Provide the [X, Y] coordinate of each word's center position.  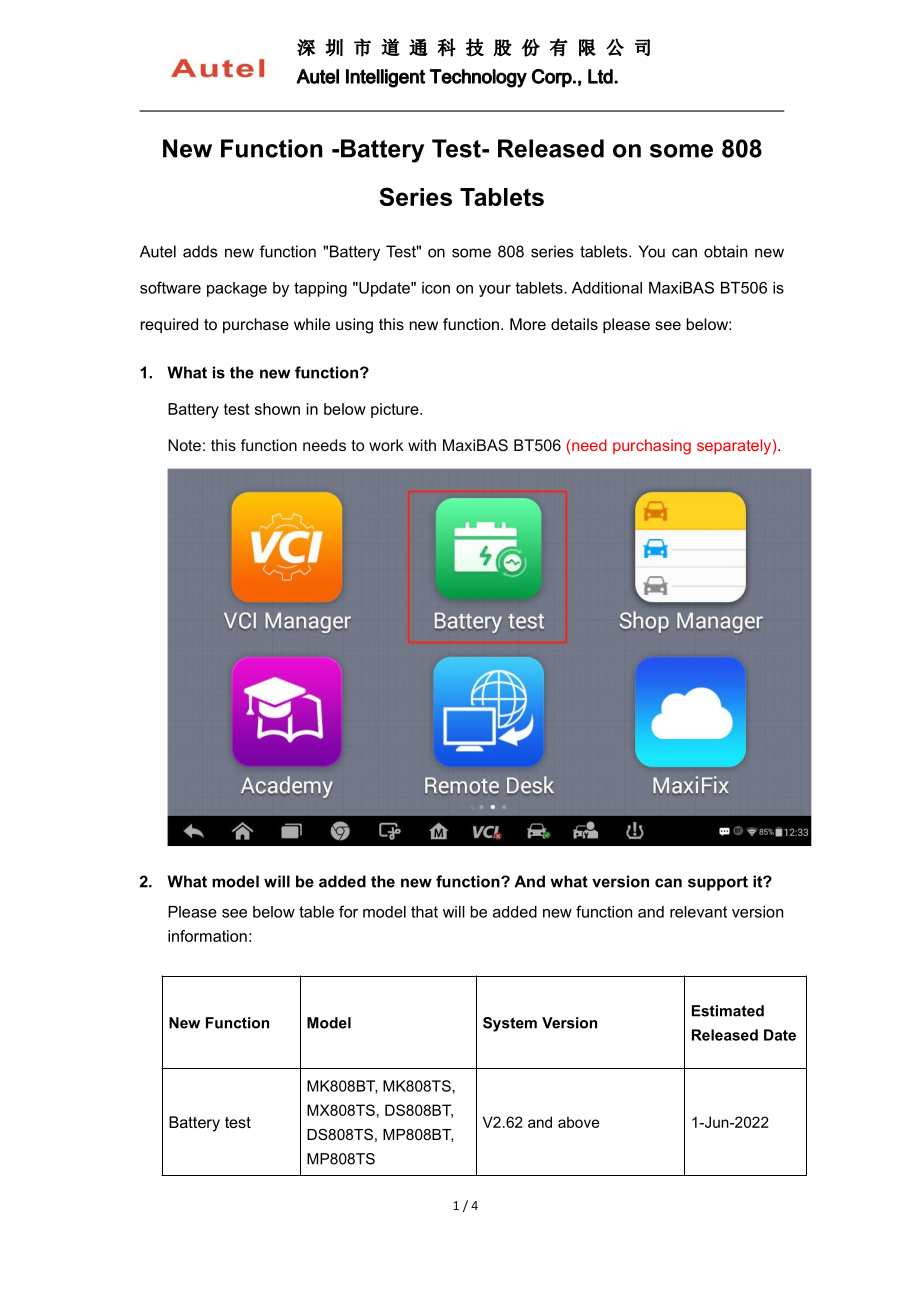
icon [436, 288]
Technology [478, 78]
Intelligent [385, 78]
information [207, 936]
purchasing [652, 447]
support [718, 883]
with [422, 445]
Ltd [601, 76]
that [424, 912]
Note [184, 445]
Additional [607, 288]
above [578, 1122]
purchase [256, 326]
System [510, 1024]
